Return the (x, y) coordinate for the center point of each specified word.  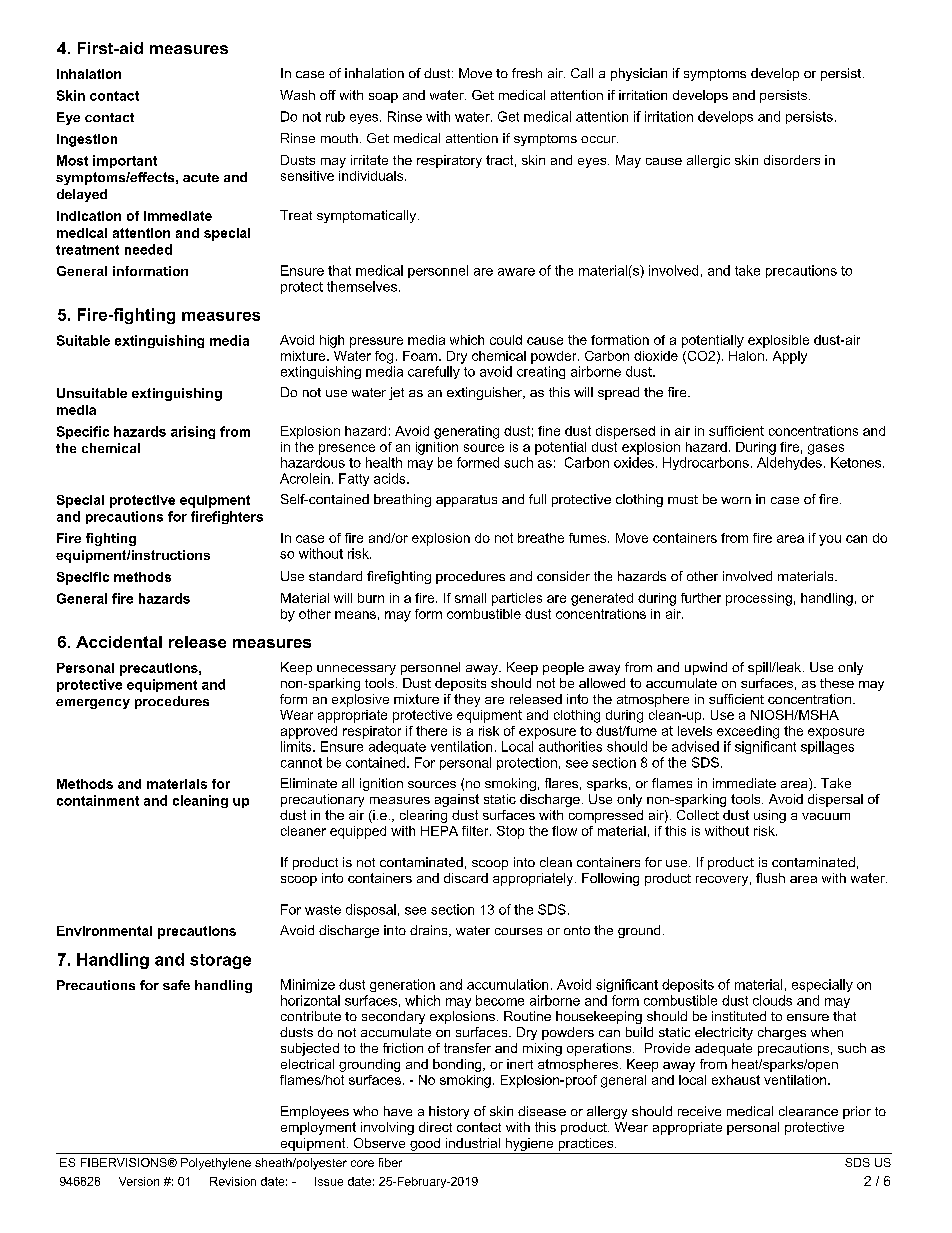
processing (759, 599)
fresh (527, 73)
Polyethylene (216, 1164)
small (470, 598)
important (125, 161)
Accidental (119, 642)
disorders (792, 160)
